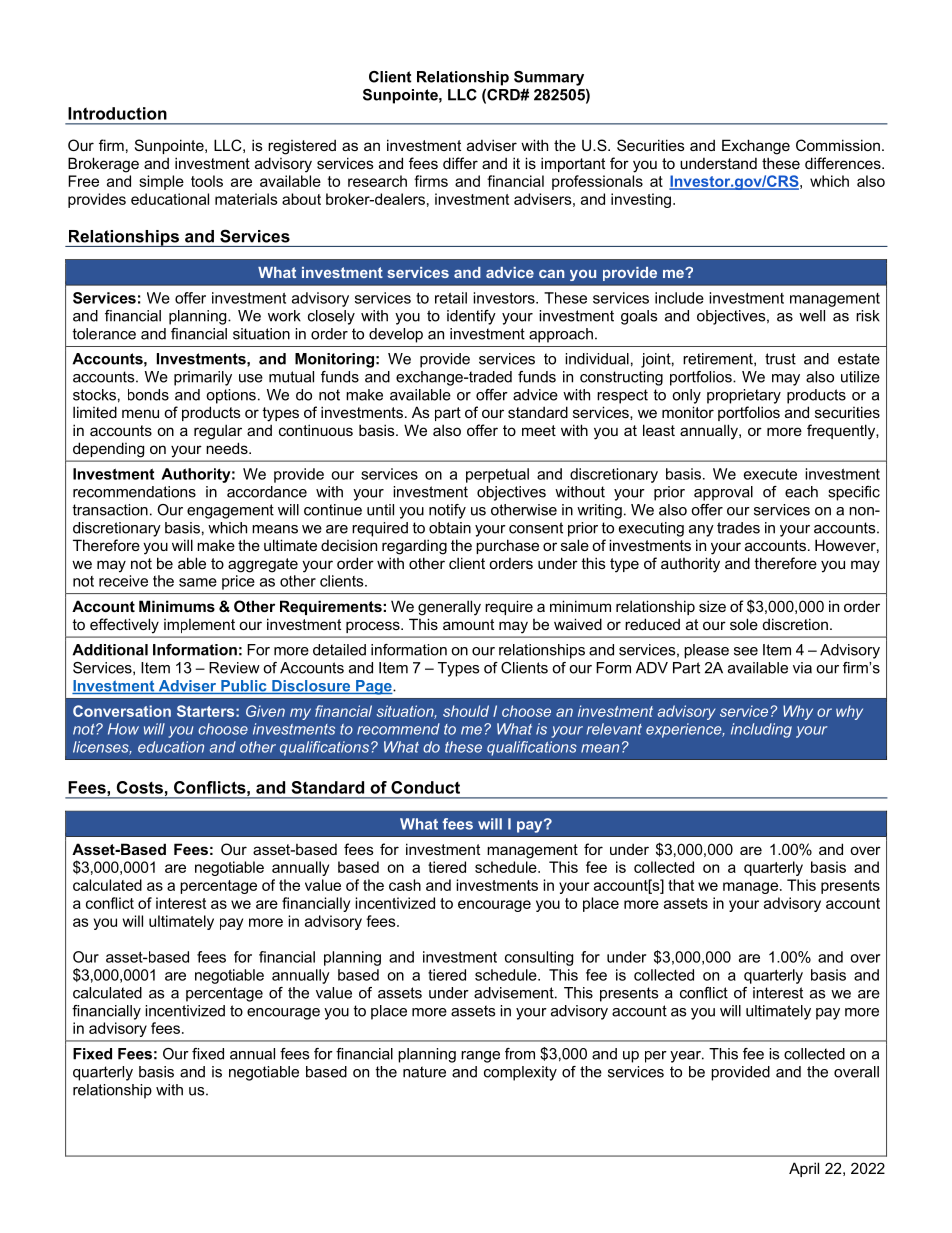 Image resolution: width=952 pixels, height=1233 pixels. What do you see at coordinates (218, 432) in the page?
I see `regular` at bounding box center [218, 432].
